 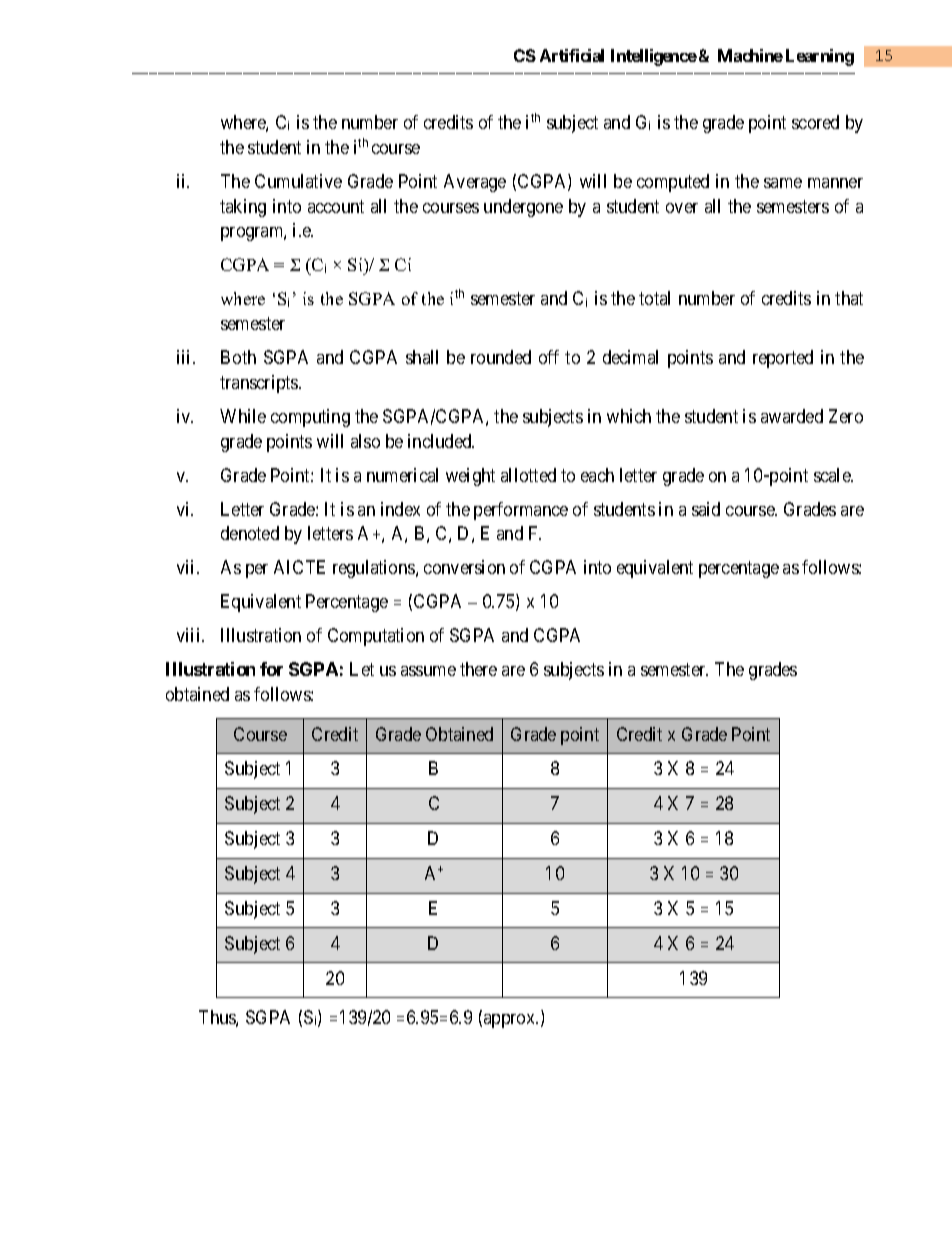 What do you see at coordinates (190, 635) in the image?
I see `viii` at bounding box center [190, 635].
